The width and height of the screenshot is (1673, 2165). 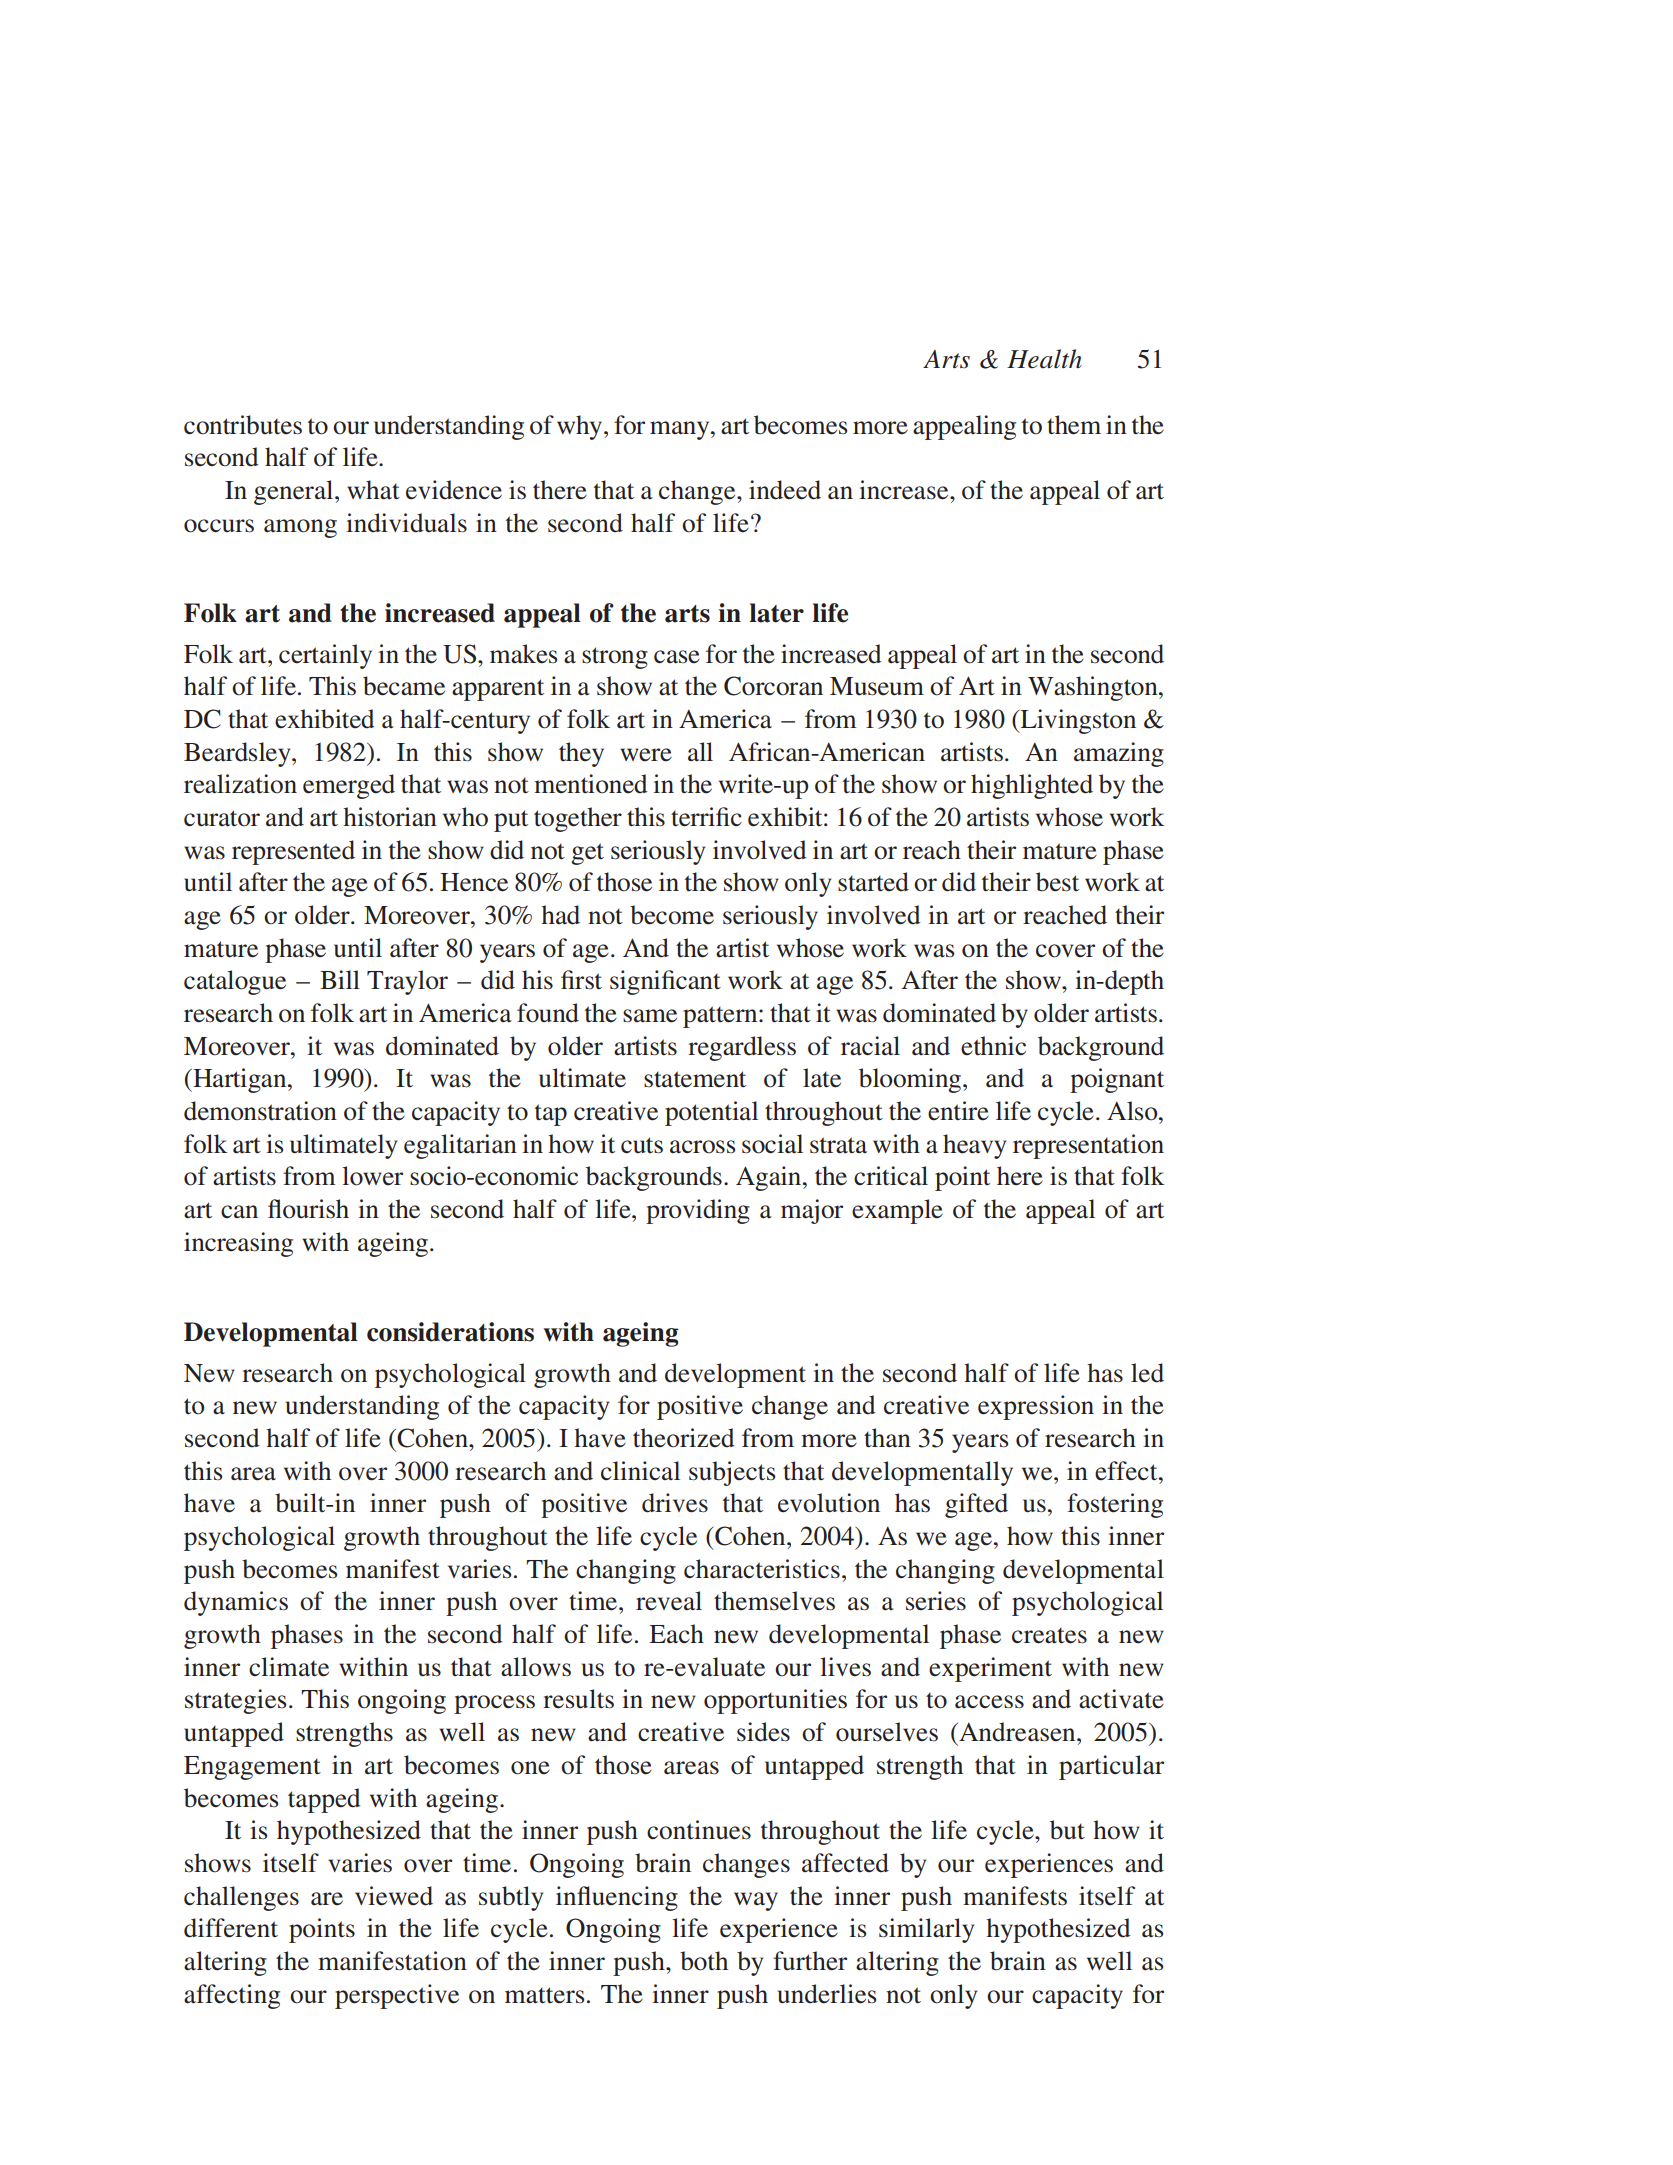 I want to click on flourish, so click(x=308, y=1209).
